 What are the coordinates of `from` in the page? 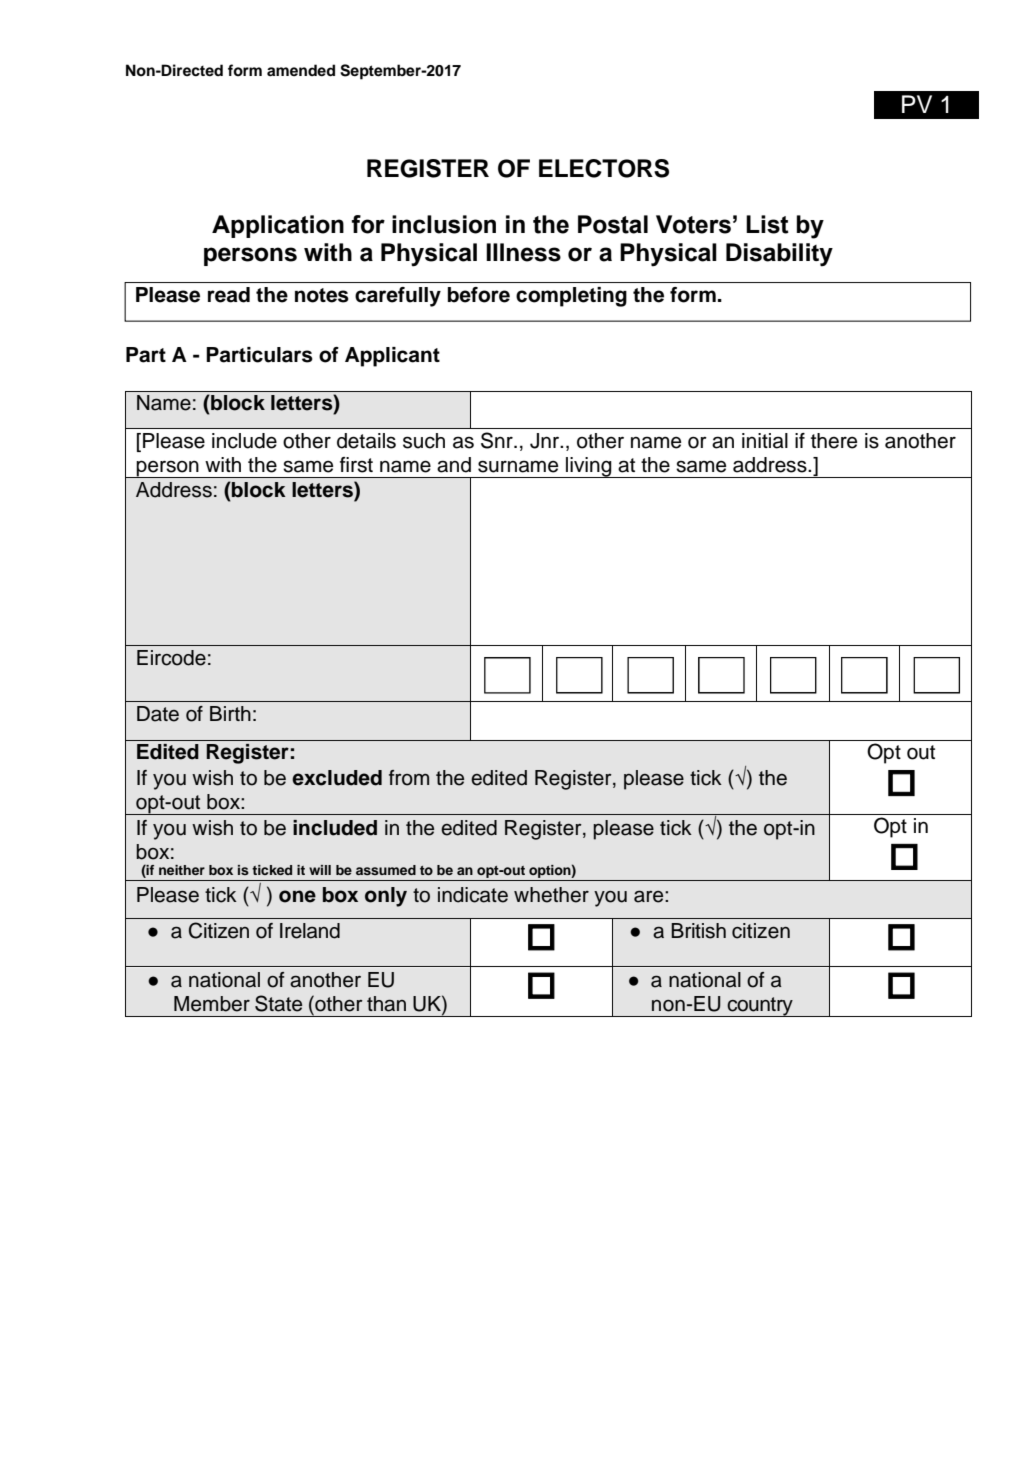 It's located at (409, 778).
